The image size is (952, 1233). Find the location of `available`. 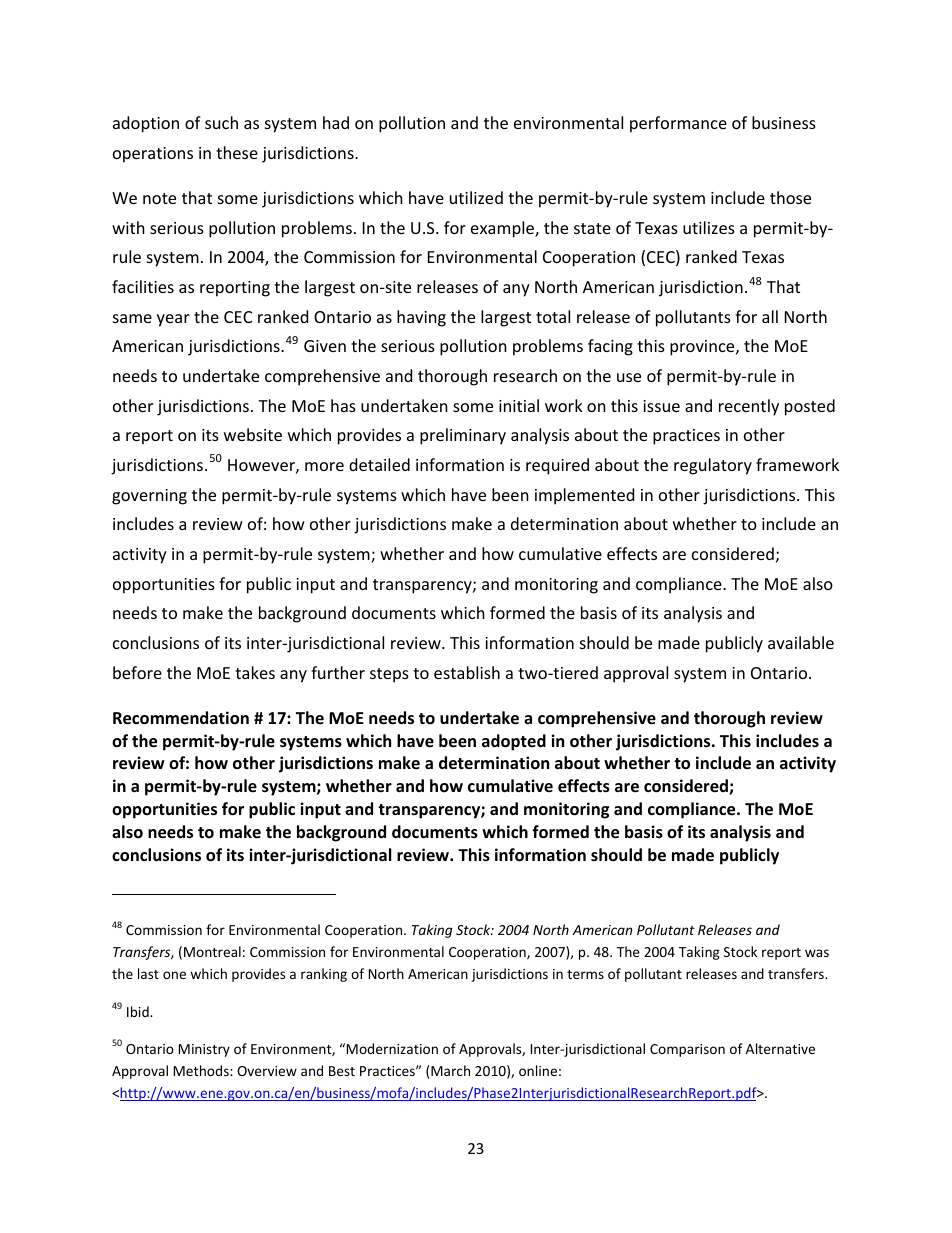

available is located at coordinates (801, 642).
